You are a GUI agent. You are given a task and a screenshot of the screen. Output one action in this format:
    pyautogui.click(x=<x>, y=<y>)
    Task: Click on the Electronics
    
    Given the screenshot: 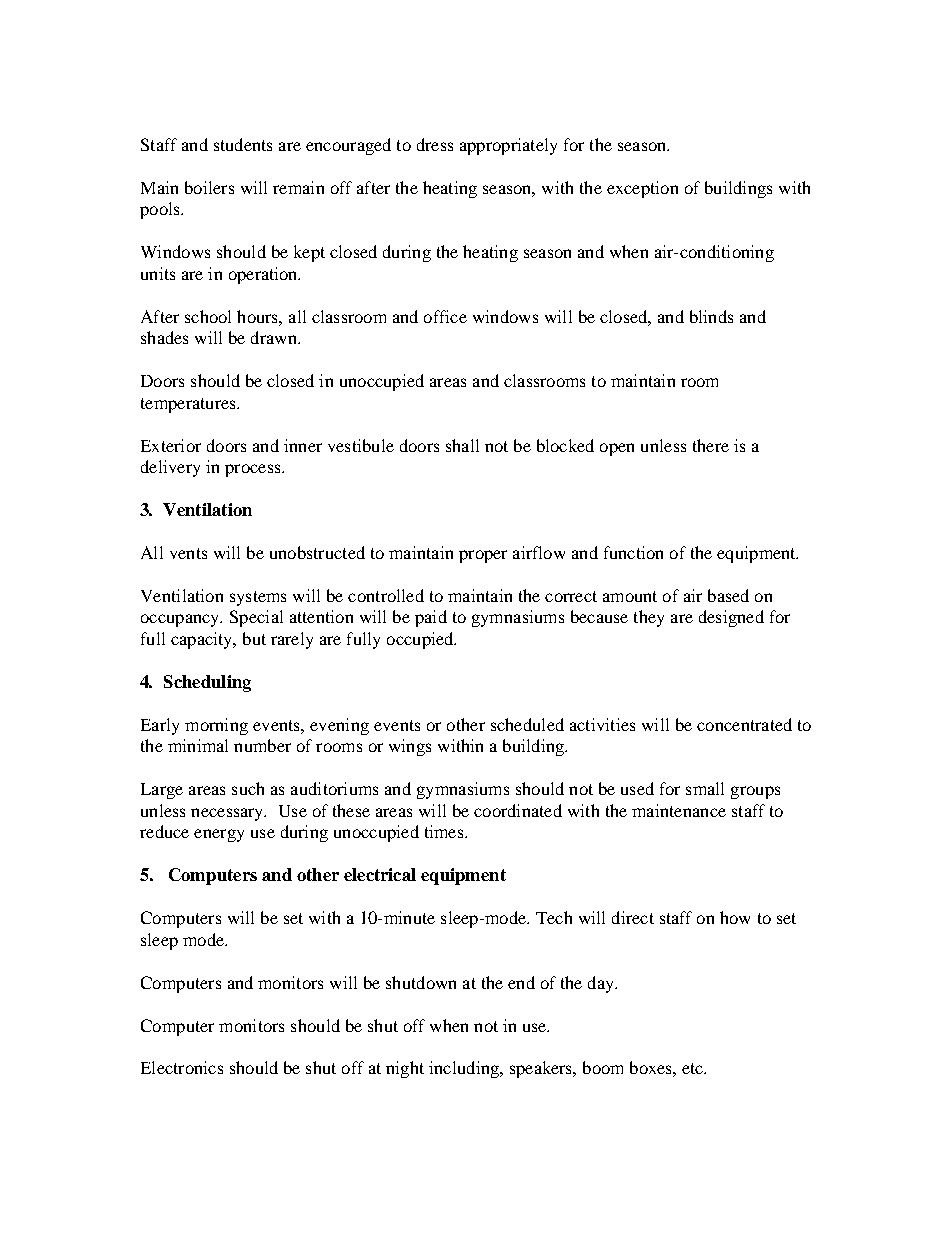 What is the action you would take?
    pyautogui.click(x=182, y=1067)
